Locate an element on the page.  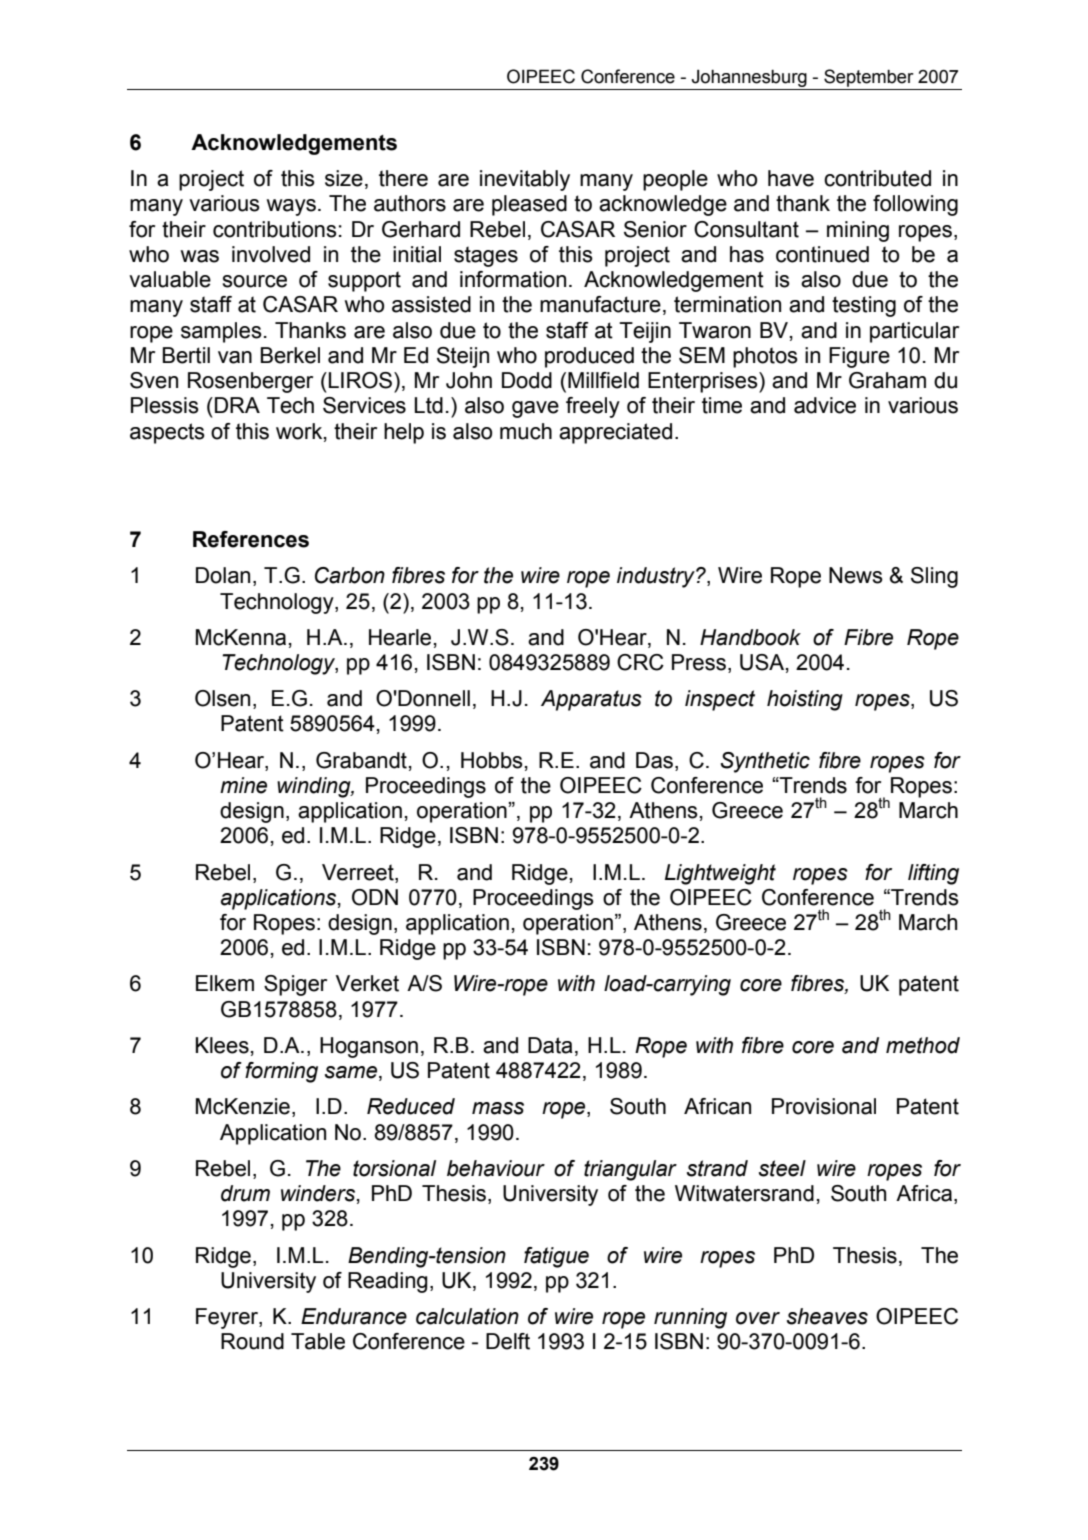
Round is located at coordinates (252, 1341).
